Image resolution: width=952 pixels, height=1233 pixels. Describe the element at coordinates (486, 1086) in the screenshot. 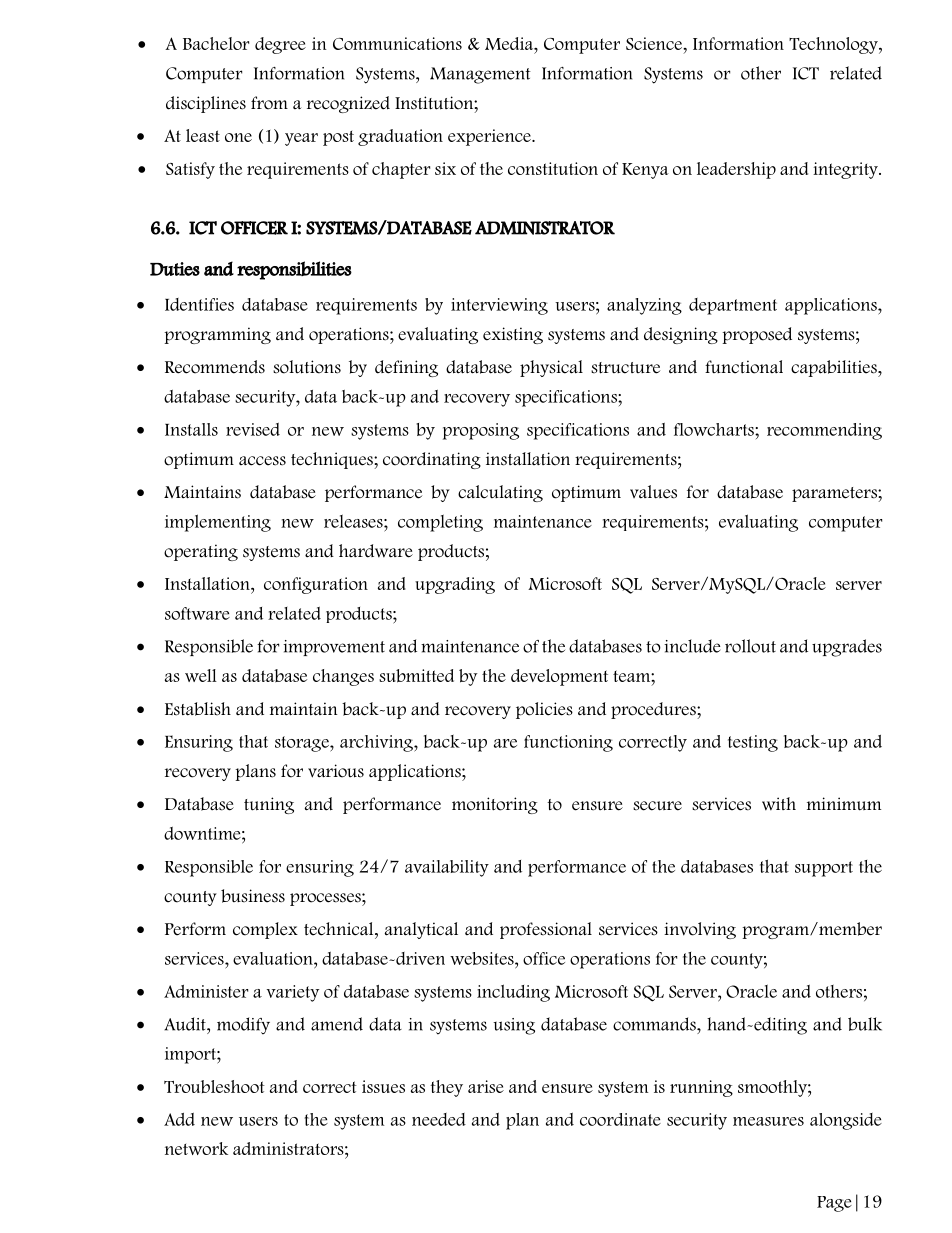

I see `arise` at that location.
